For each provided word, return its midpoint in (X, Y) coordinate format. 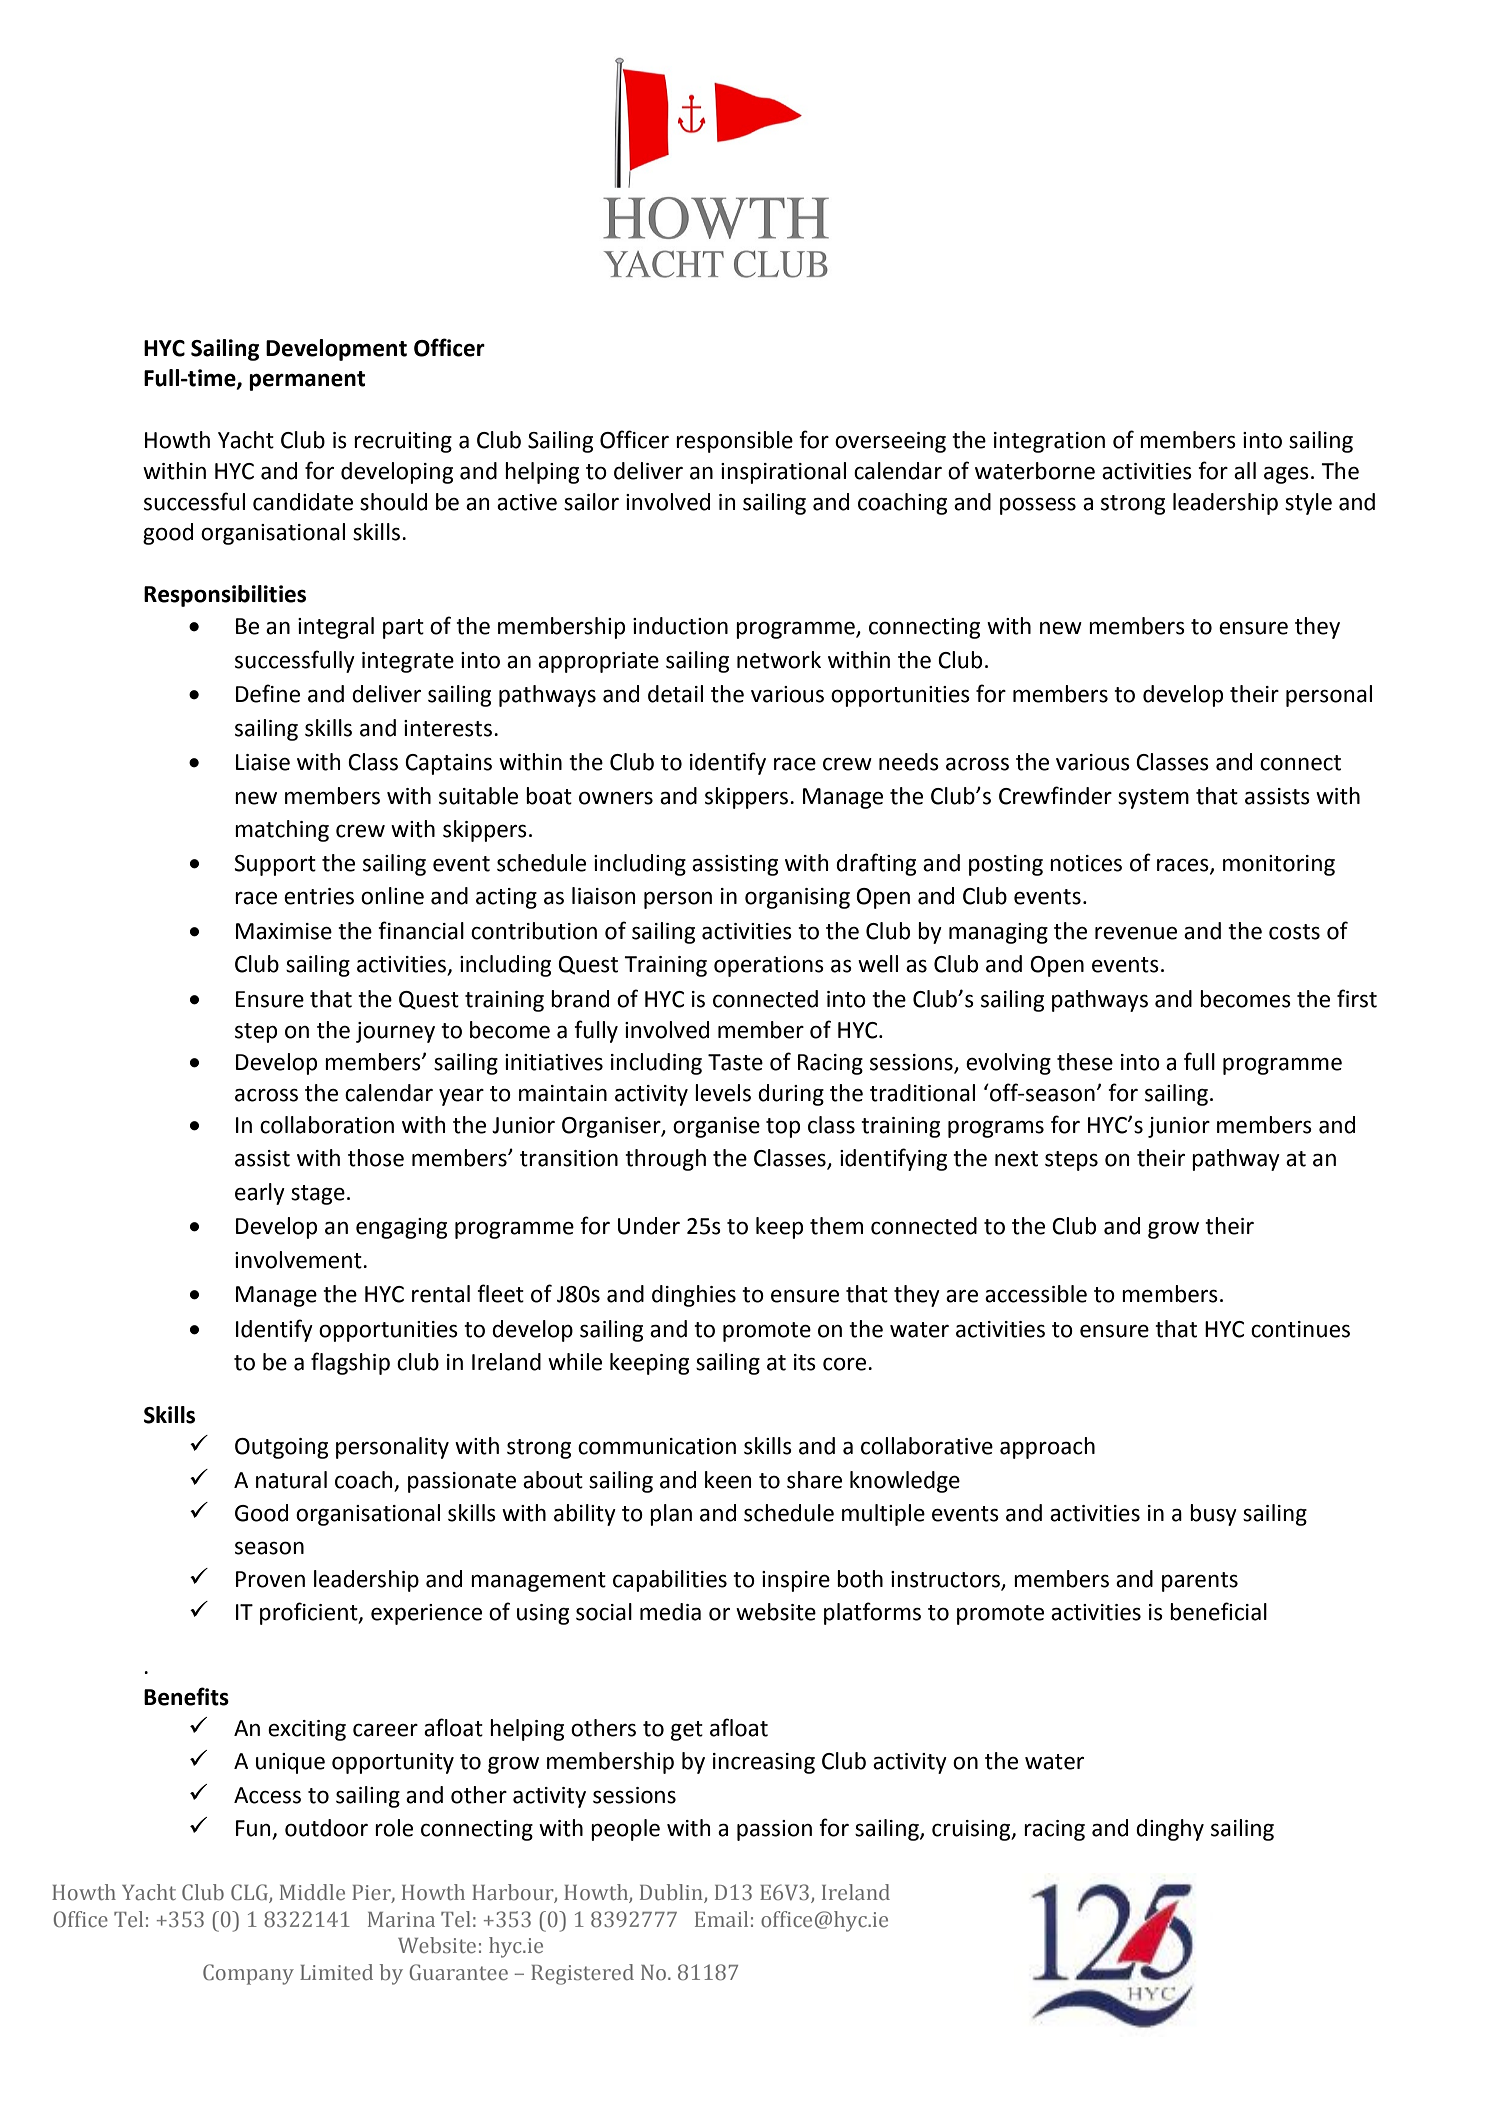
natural (291, 1480)
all (1245, 471)
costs (1294, 932)
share (814, 1480)
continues (1300, 1329)
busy (1213, 1515)
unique (290, 1763)
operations (769, 966)
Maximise (284, 931)
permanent (307, 381)
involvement (299, 1260)
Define (268, 693)
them (836, 1226)
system (1153, 799)
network (779, 660)
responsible (734, 442)
